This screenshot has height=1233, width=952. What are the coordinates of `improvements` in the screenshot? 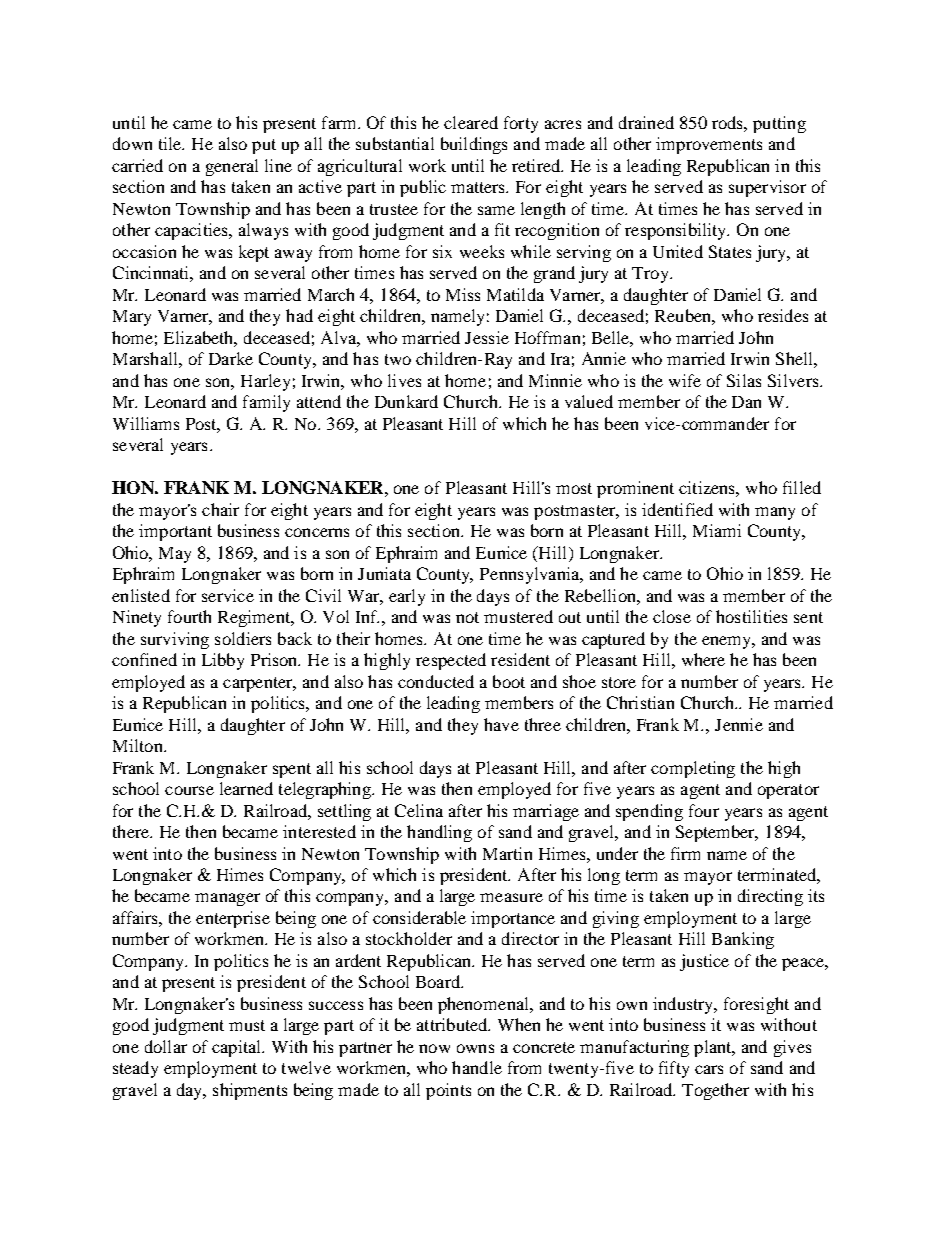 It's located at (709, 145).
